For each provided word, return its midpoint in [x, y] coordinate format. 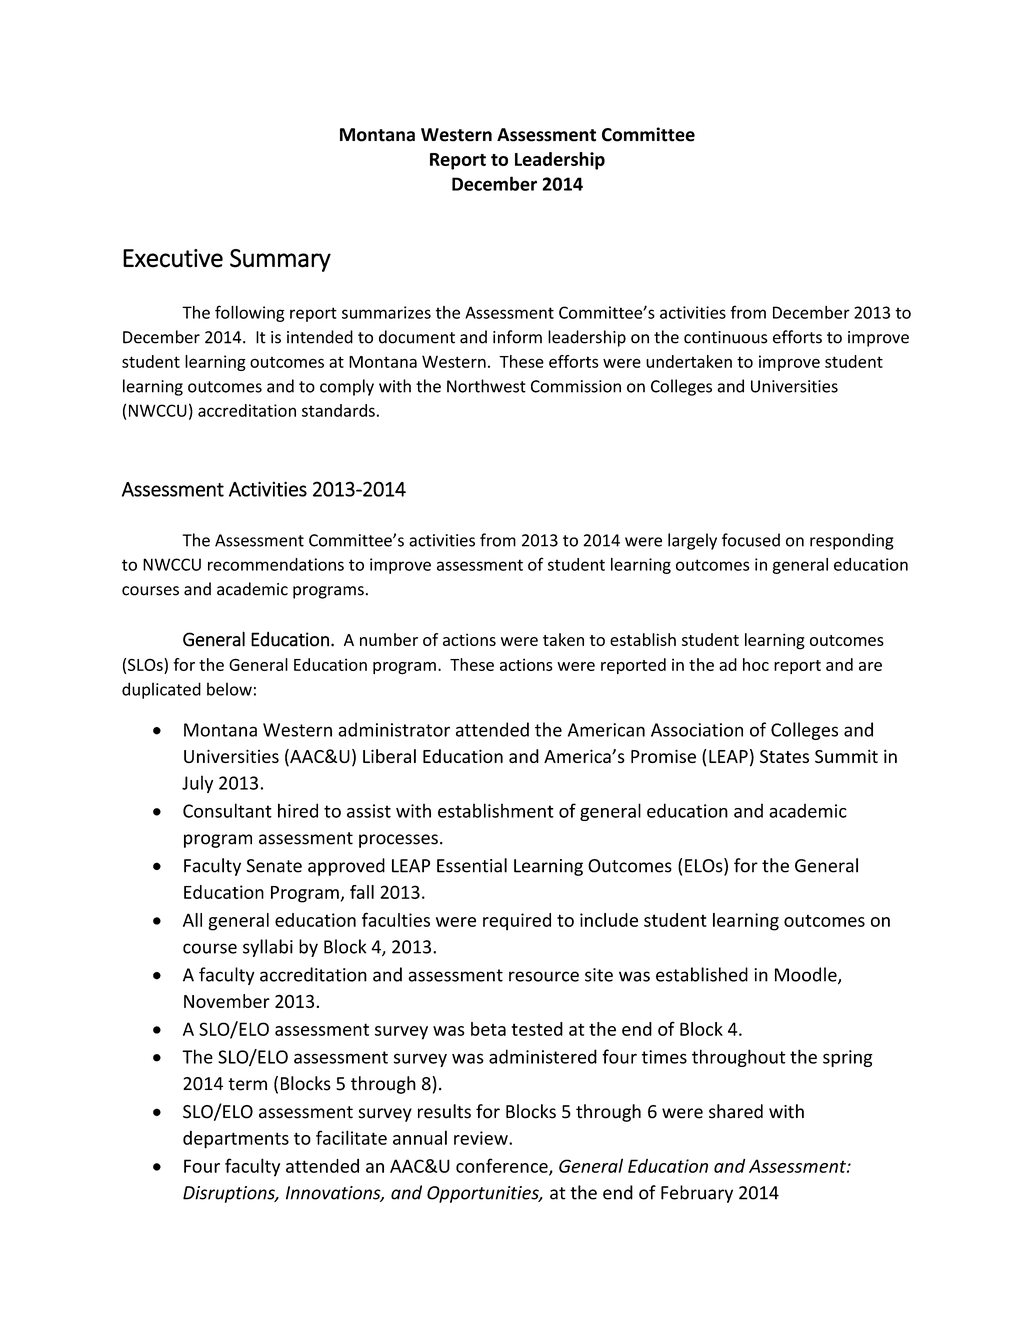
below [229, 689]
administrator [394, 729]
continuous [726, 337]
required [517, 922]
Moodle [807, 975]
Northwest [486, 386]
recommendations [276, 564]
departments [236, 1140]
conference [503, 1166]
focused [751, 540]
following [250, 313]
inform [517, 337]
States [784, 756]
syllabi [268, 948]
